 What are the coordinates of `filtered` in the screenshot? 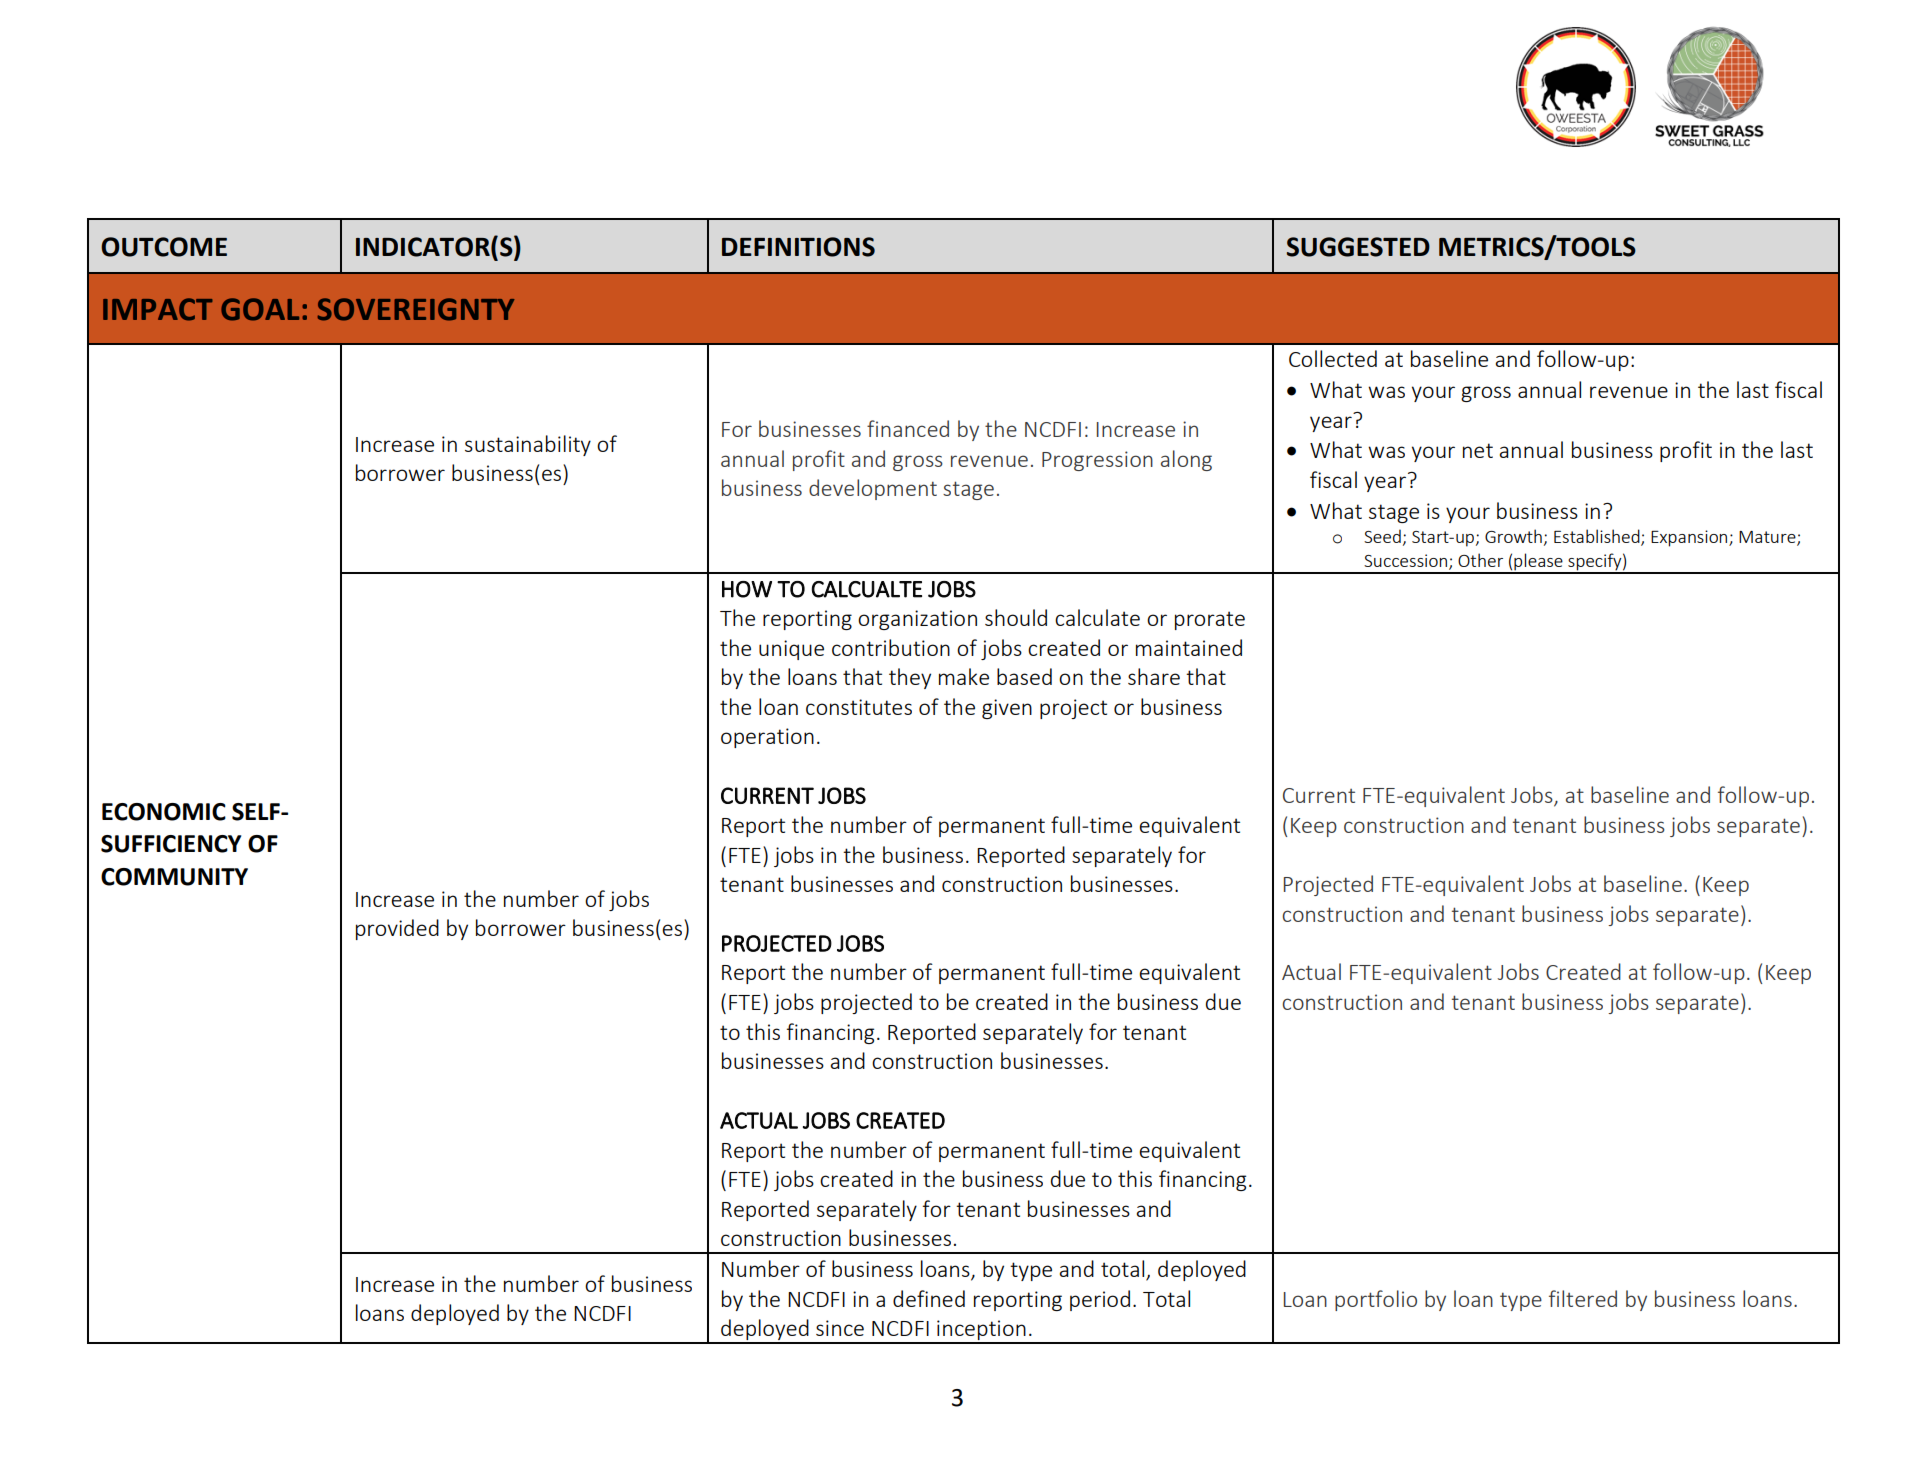 It's located at (1583, 1298).
